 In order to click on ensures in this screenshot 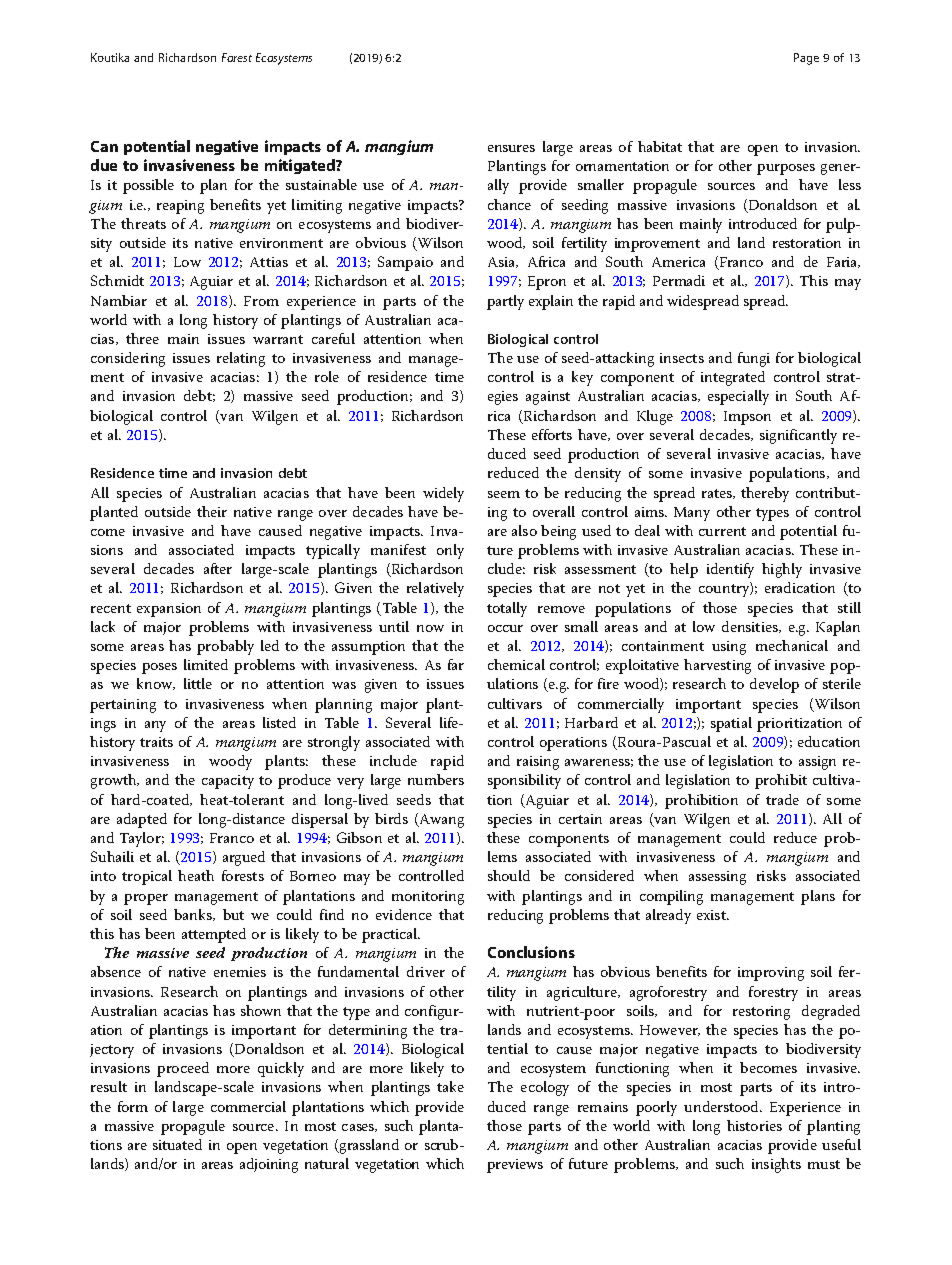, I will do `click(511, 148)`.
